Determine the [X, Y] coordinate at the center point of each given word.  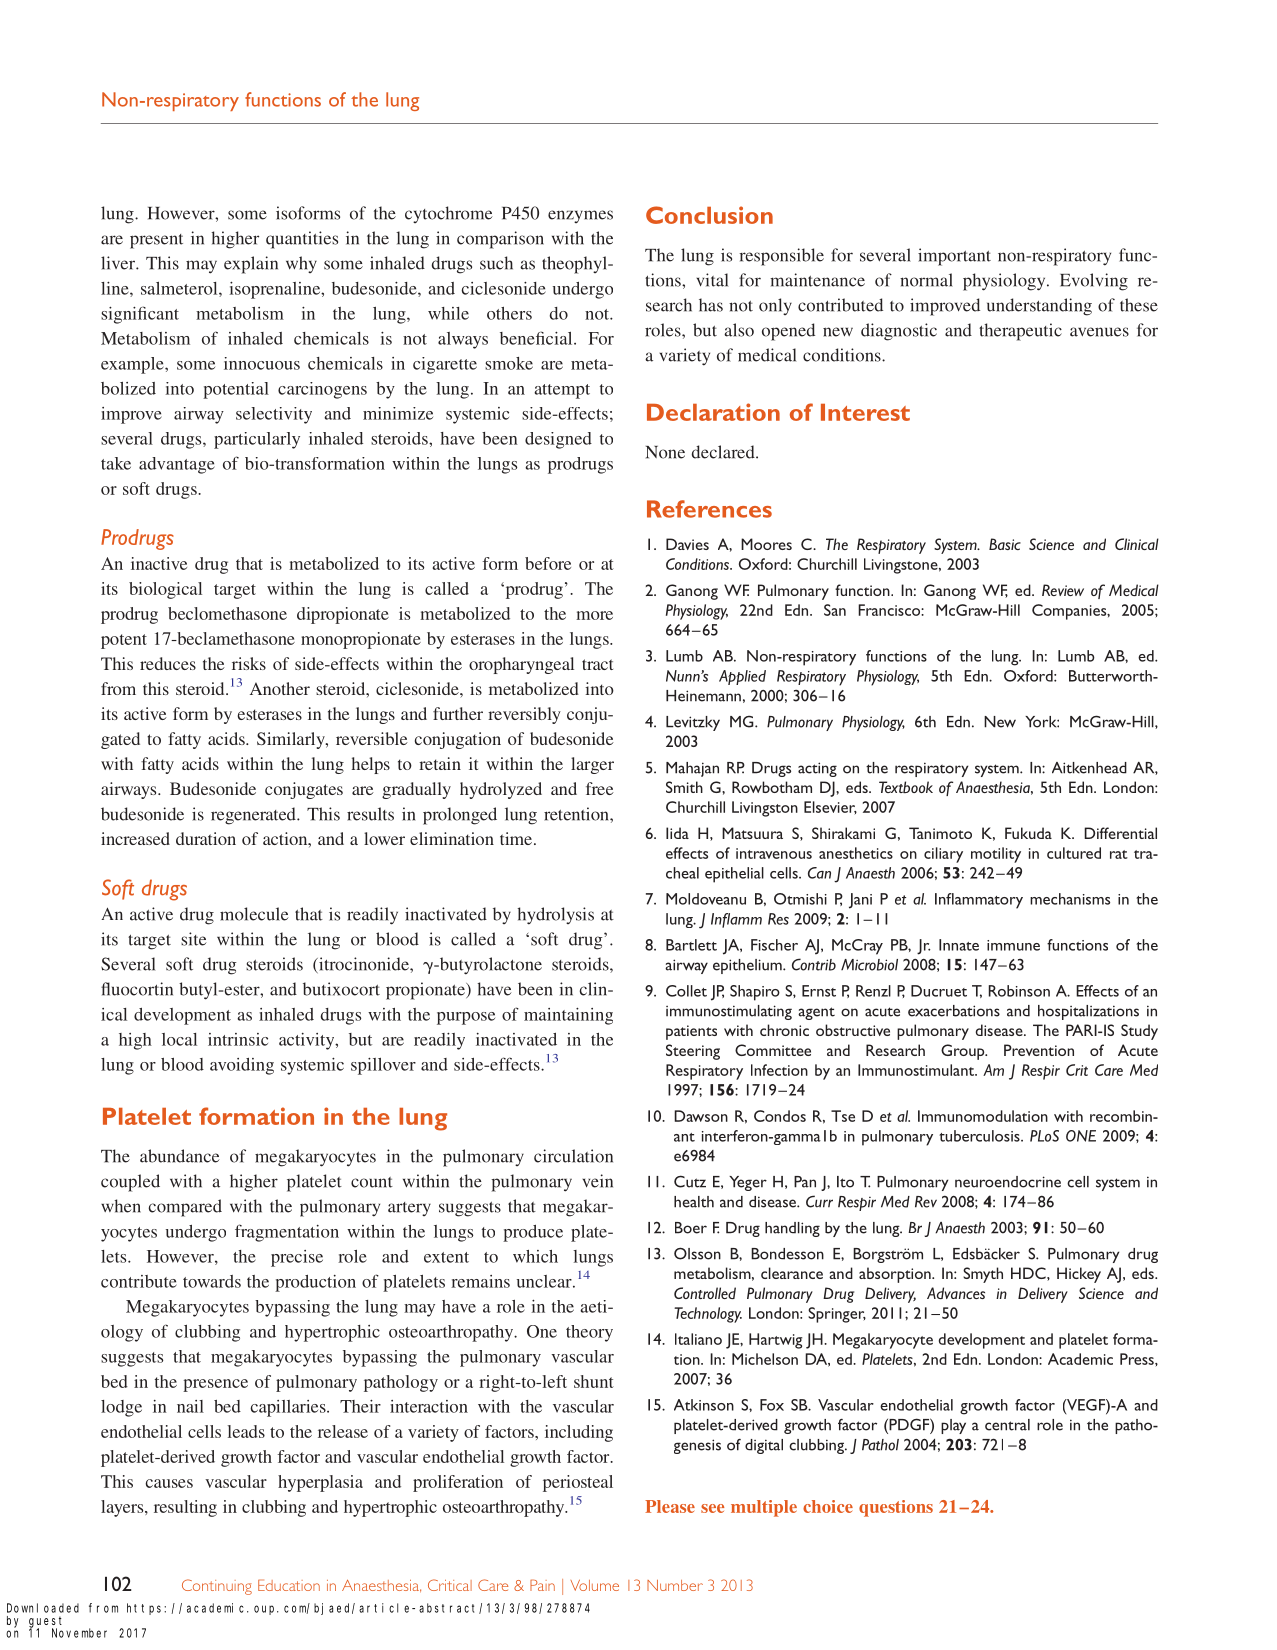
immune [1013, 945]
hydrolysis [556, 916]
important [954, 257]
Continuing [217, 1587]
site [194, 939]
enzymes [580, 216]
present [156, 241]
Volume [595, 1585]
